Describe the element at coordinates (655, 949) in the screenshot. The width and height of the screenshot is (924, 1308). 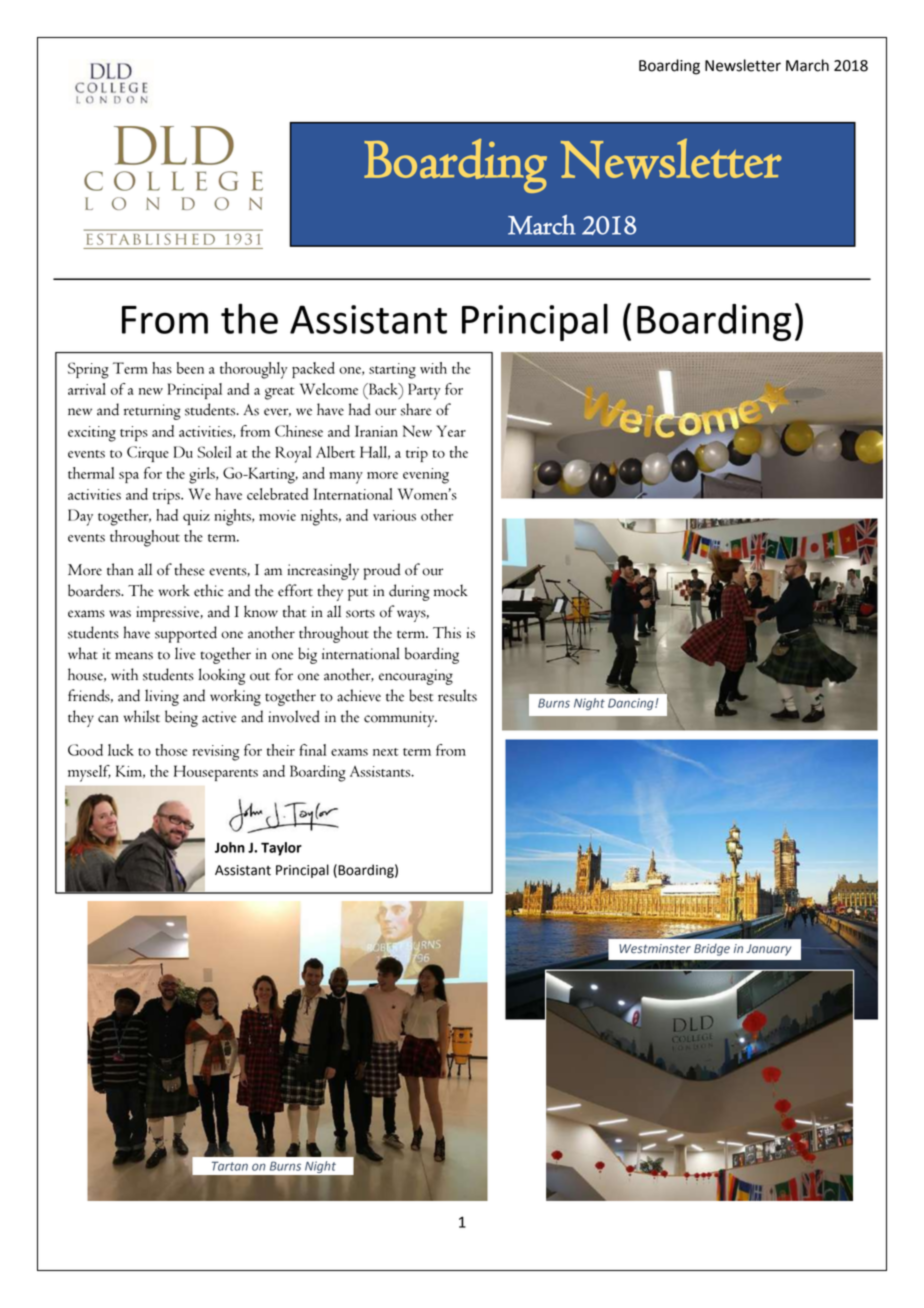
I see `Westminster` at that location.
